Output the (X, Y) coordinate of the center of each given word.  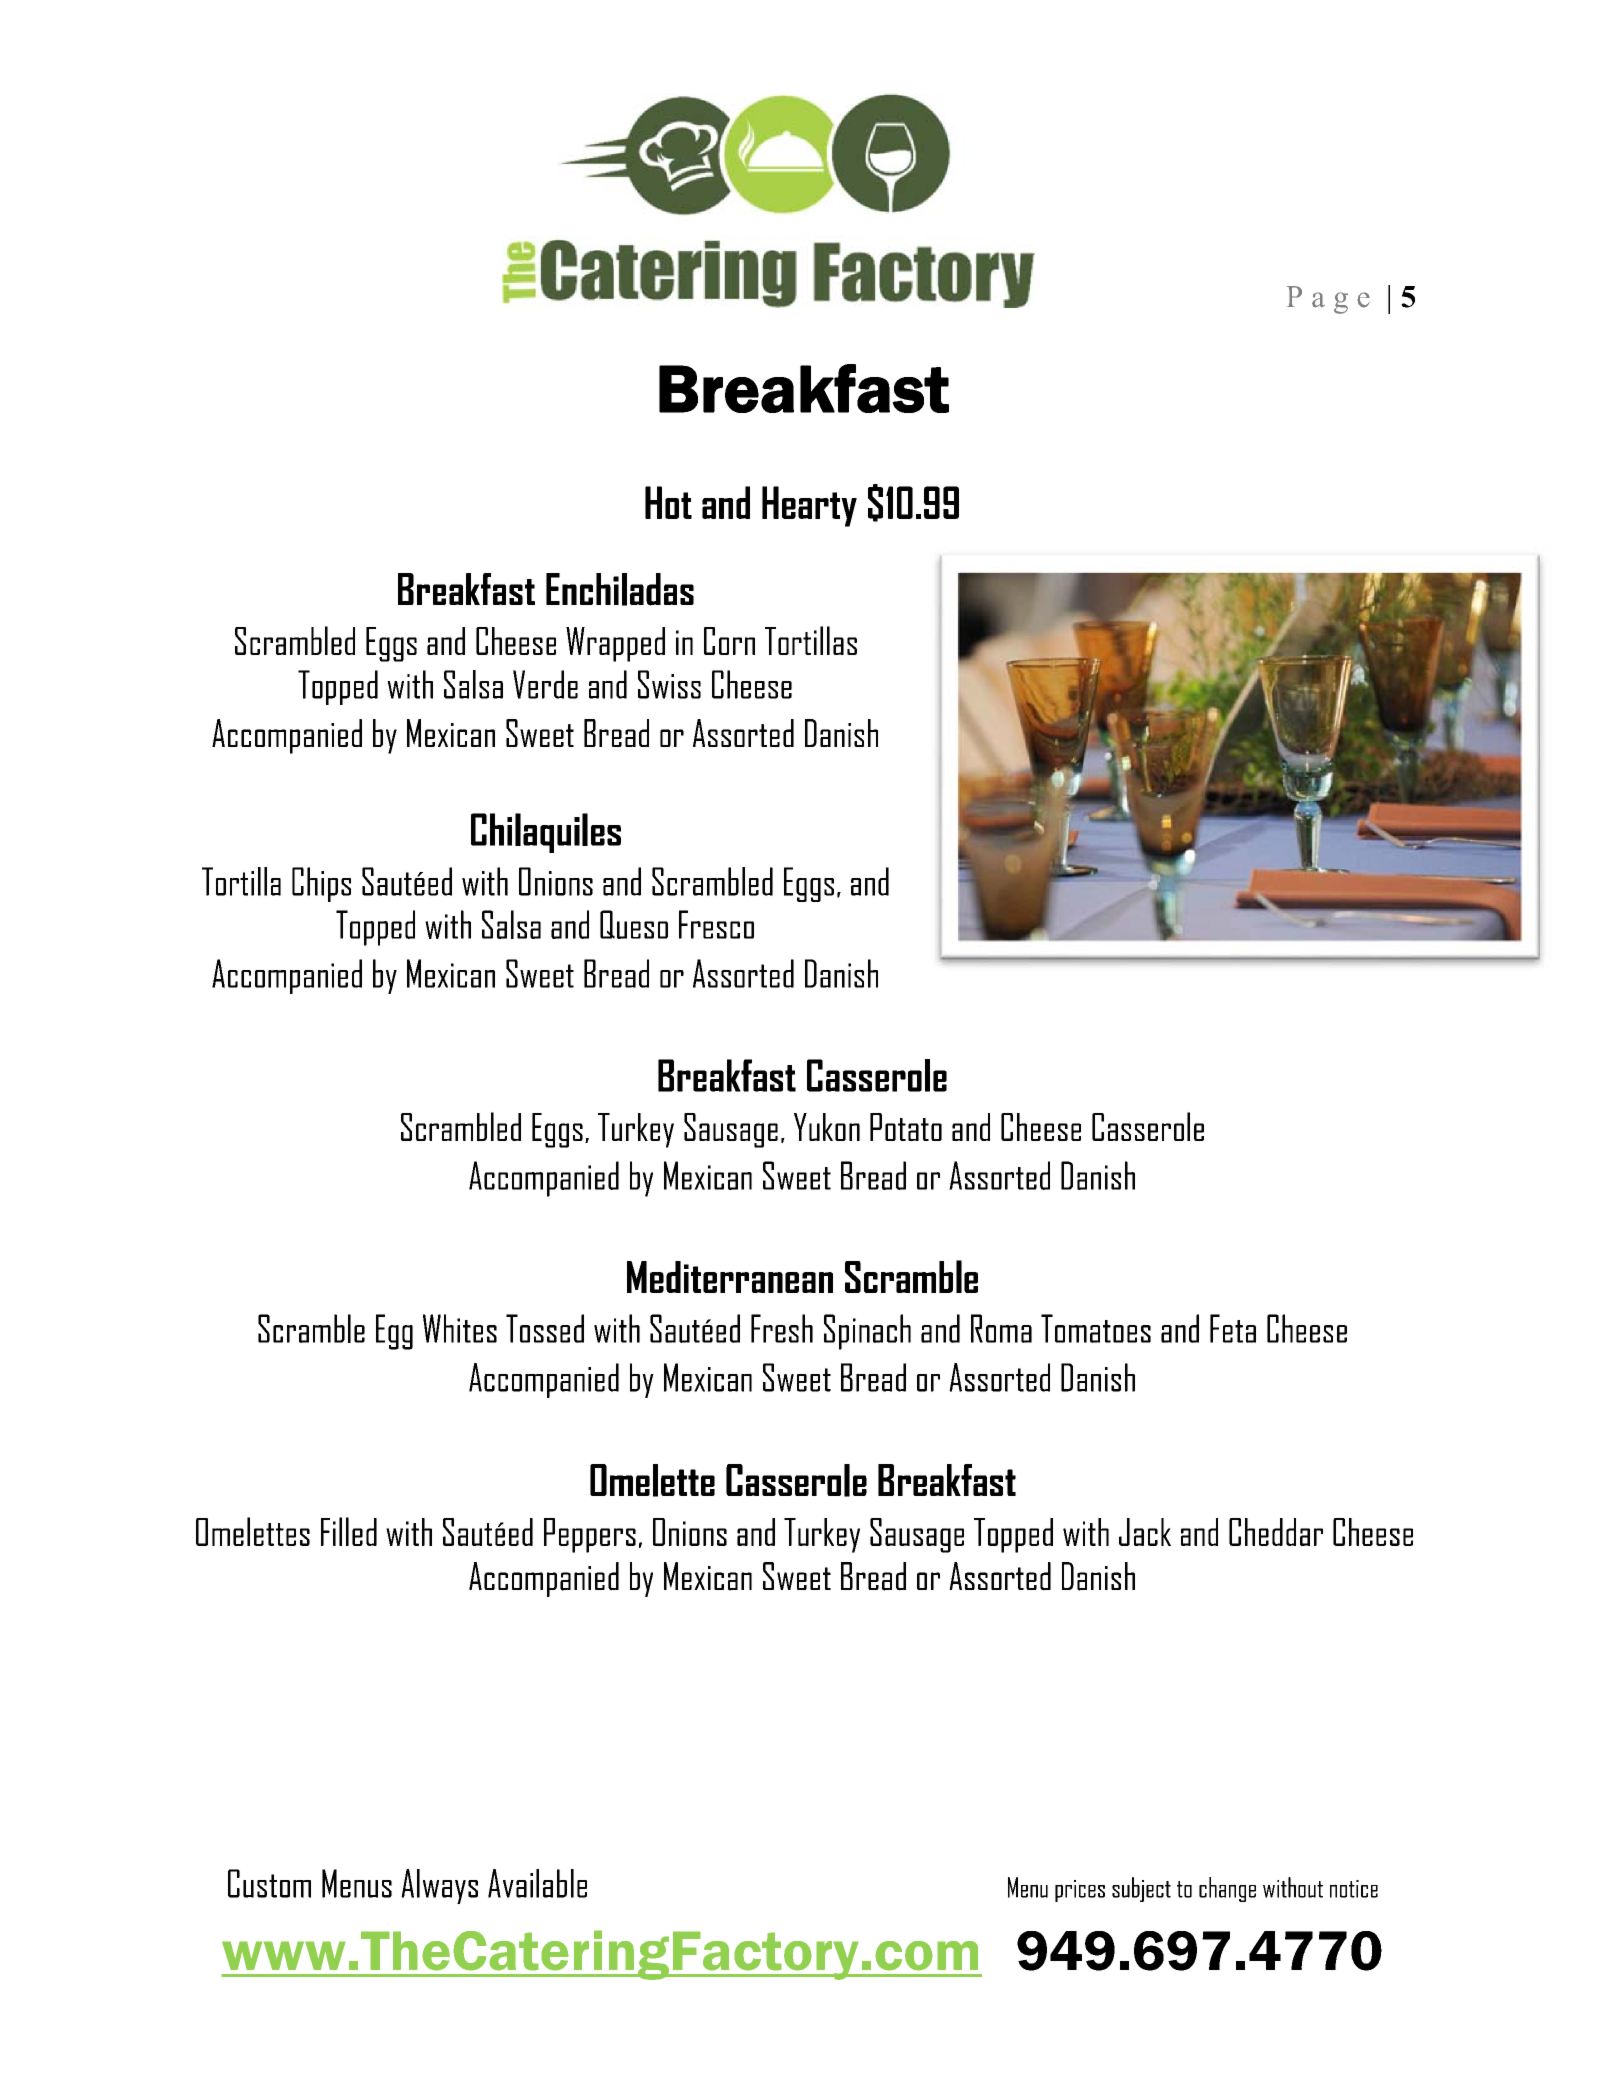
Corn (729, 641)
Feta (1233, 1328)
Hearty (809, 506)
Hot (668, 502)
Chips (321, 884)
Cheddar (1276, 1532)
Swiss (669, 684)
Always (439, 1886)
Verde (545, 684)
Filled (349, 1531)
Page (1328, 300)
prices (1080, 1891)
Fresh (782, 1328)
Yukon (827, 1127)
